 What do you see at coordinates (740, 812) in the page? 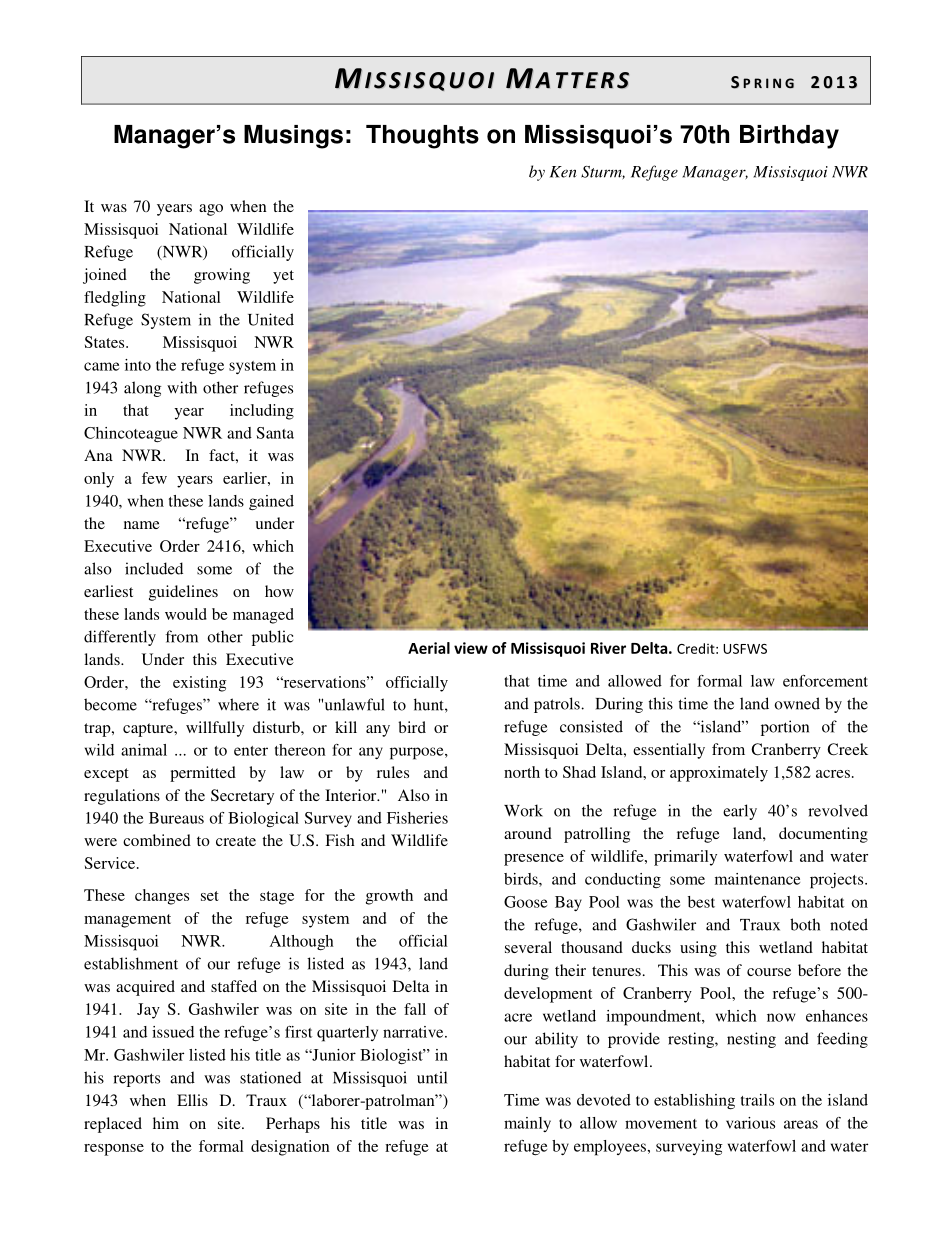
I see `early` at bounding box center [740, 812].
